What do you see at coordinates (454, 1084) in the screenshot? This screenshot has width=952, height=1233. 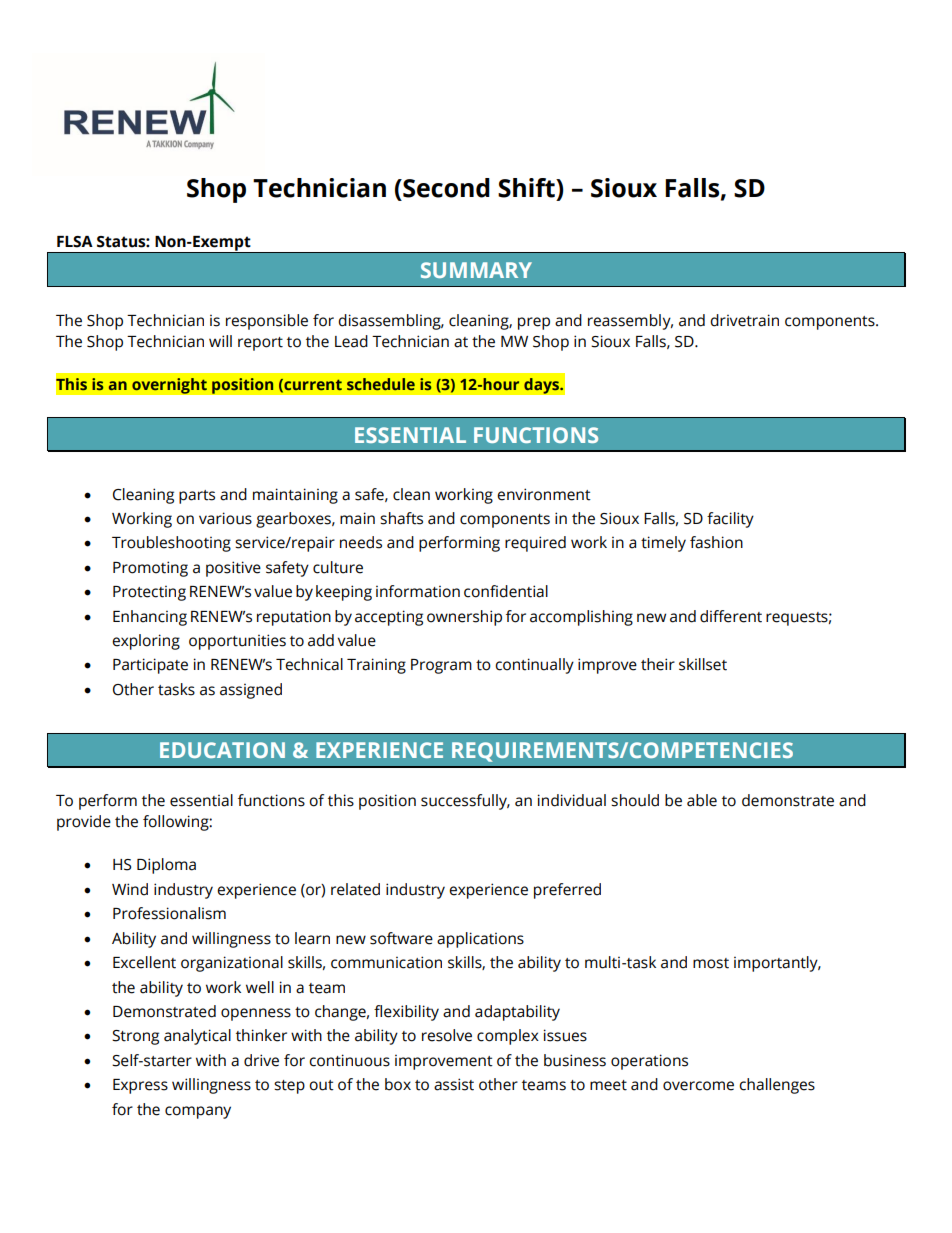 I see `assist` at bounding box center [454, 1084].
